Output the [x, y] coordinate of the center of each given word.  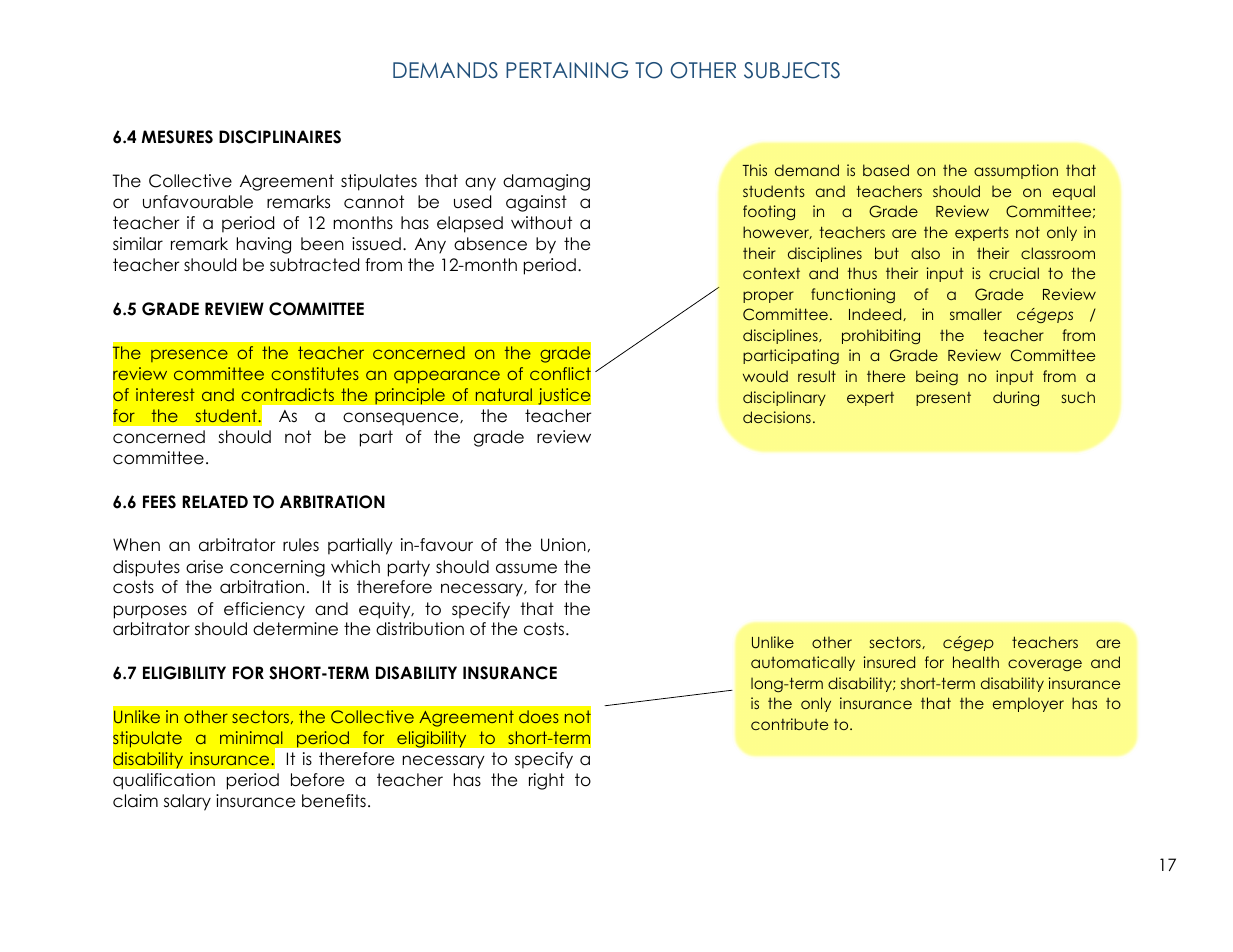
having [264, 245]
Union [563, 545]
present [943, 399]
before [317, 780]
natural [504, 394]
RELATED [215, 501]
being [937, 377]
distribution [420, 629]
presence [189, 355]
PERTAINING [567, 70]
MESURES [177, 137]
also [925, 253]
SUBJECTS [792, 70]
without [541, 223]
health [976, 662]
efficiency [264, 610]
